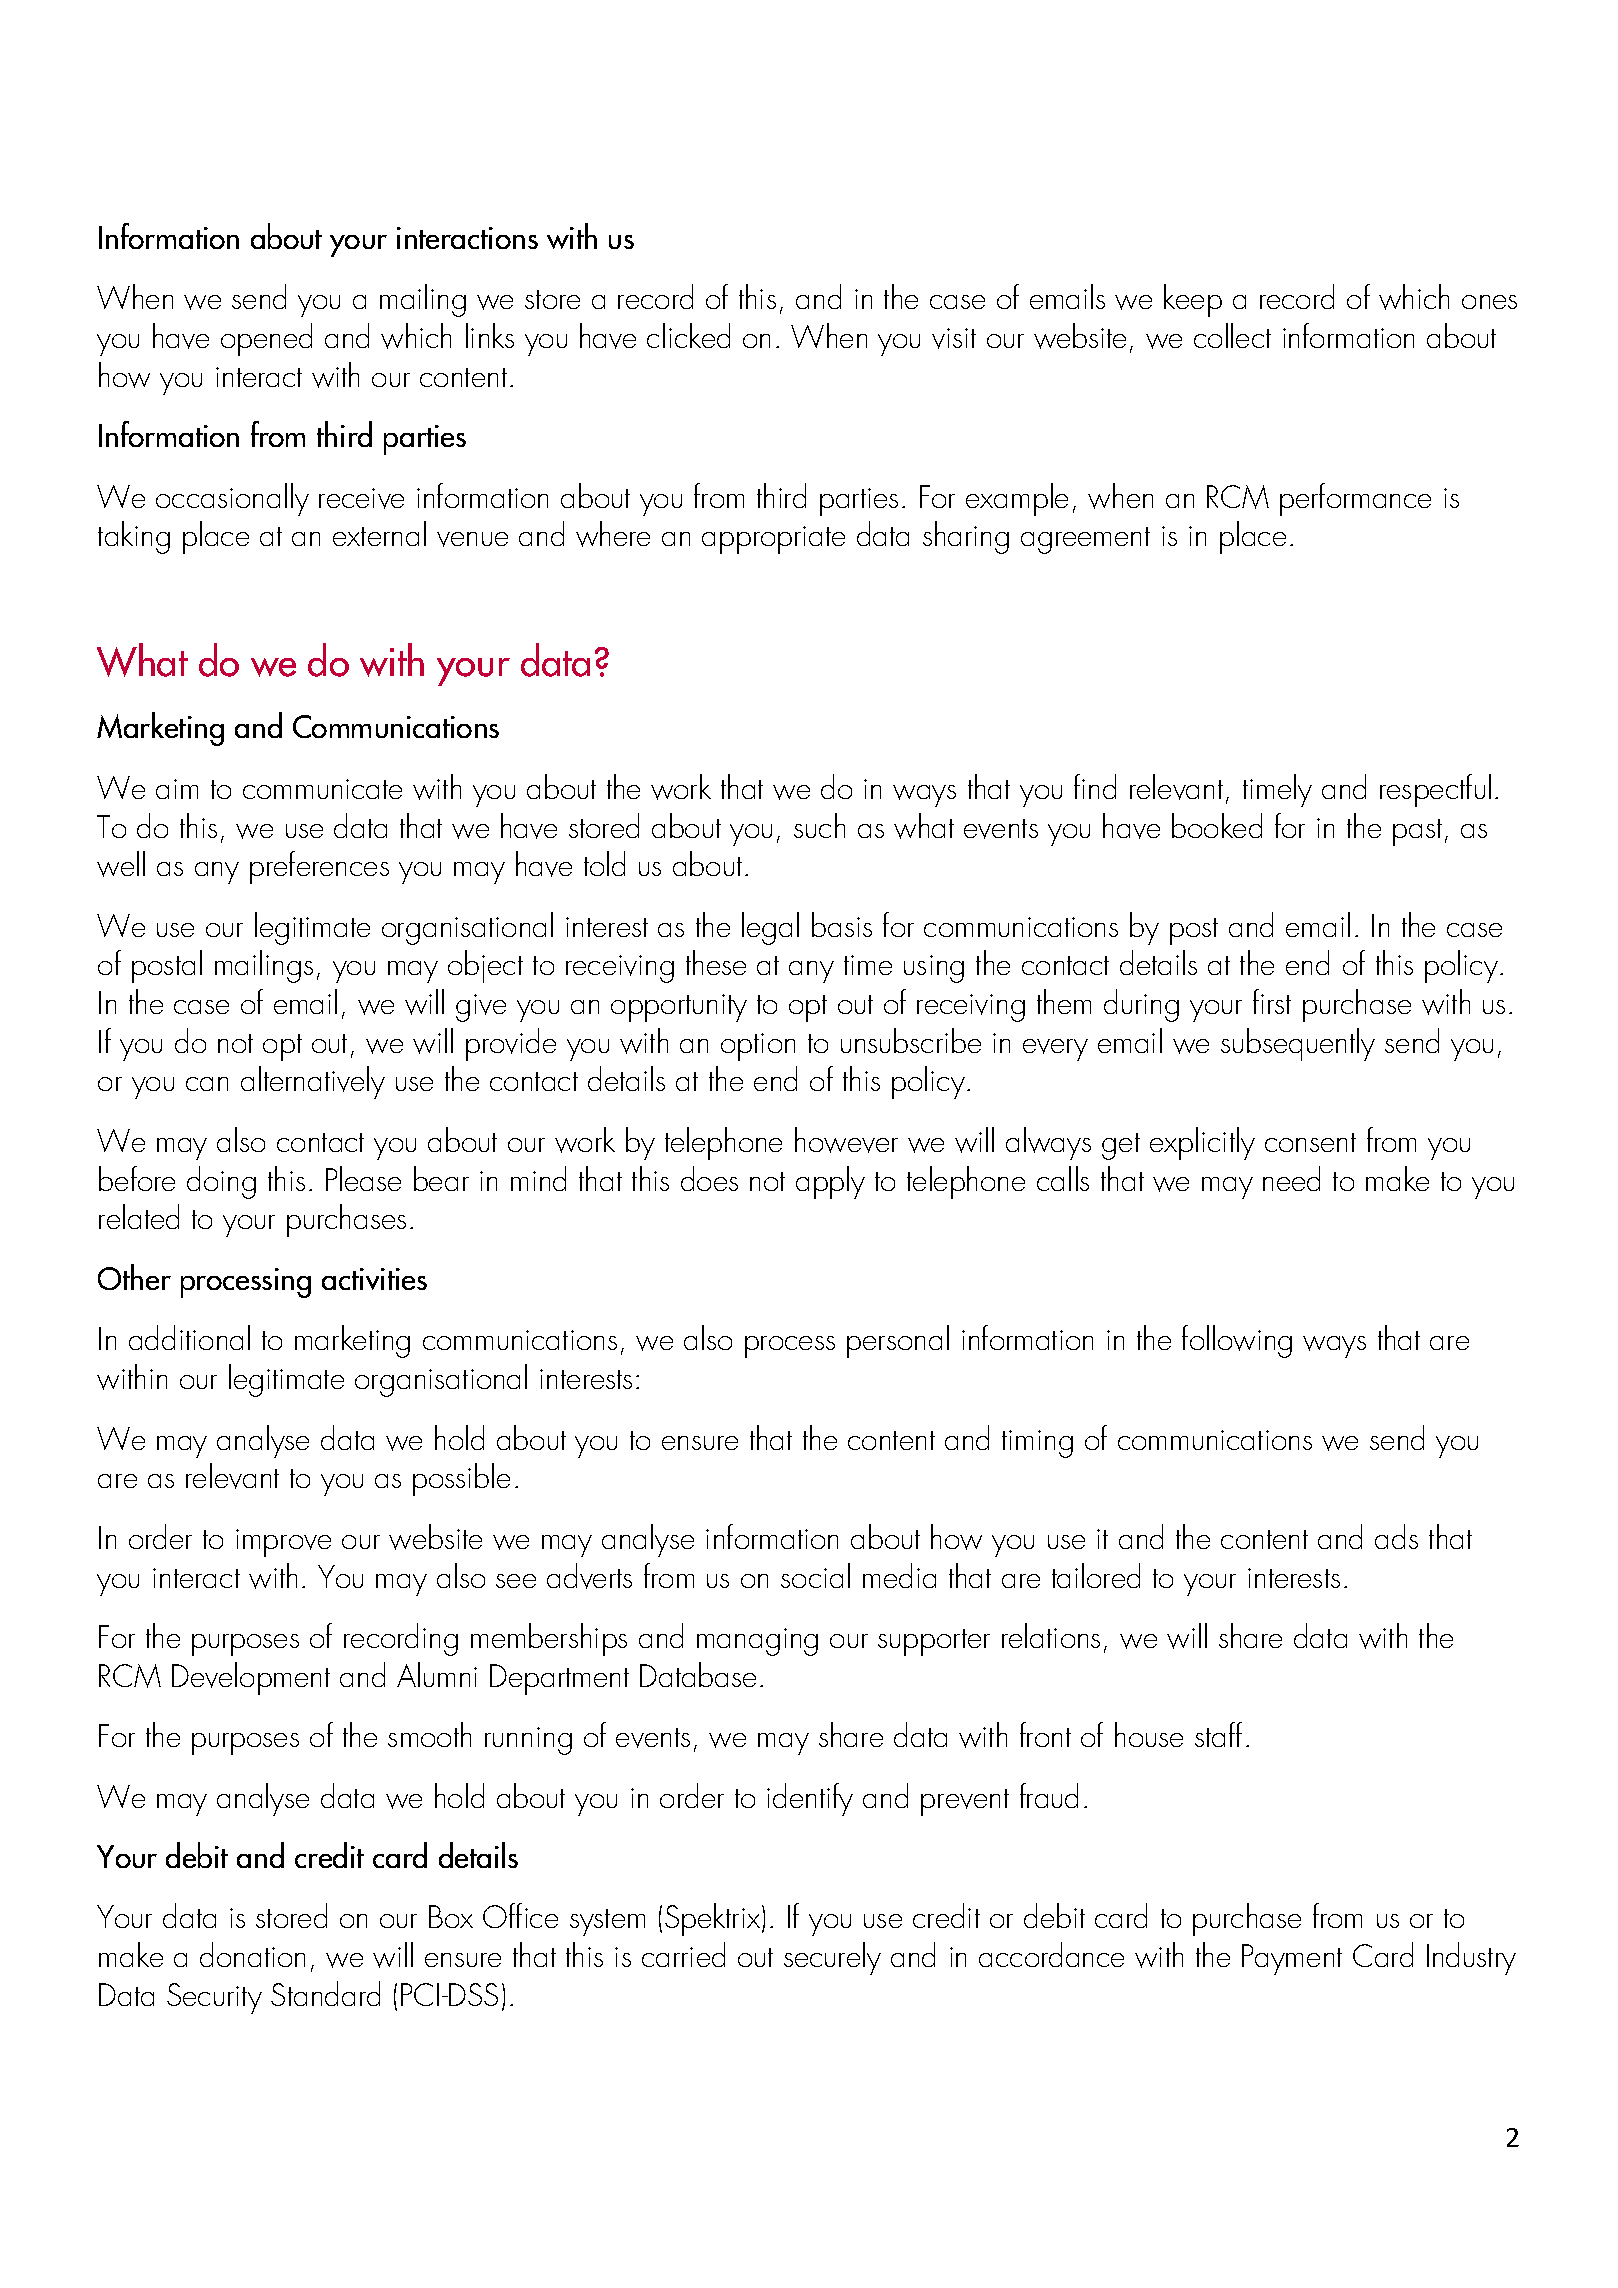 This screenshot has height=2288, width=1618. What do you see at coordinates (1232, 335) in the screenshot?
I see `collect` at bounding box center [1232, 335].
